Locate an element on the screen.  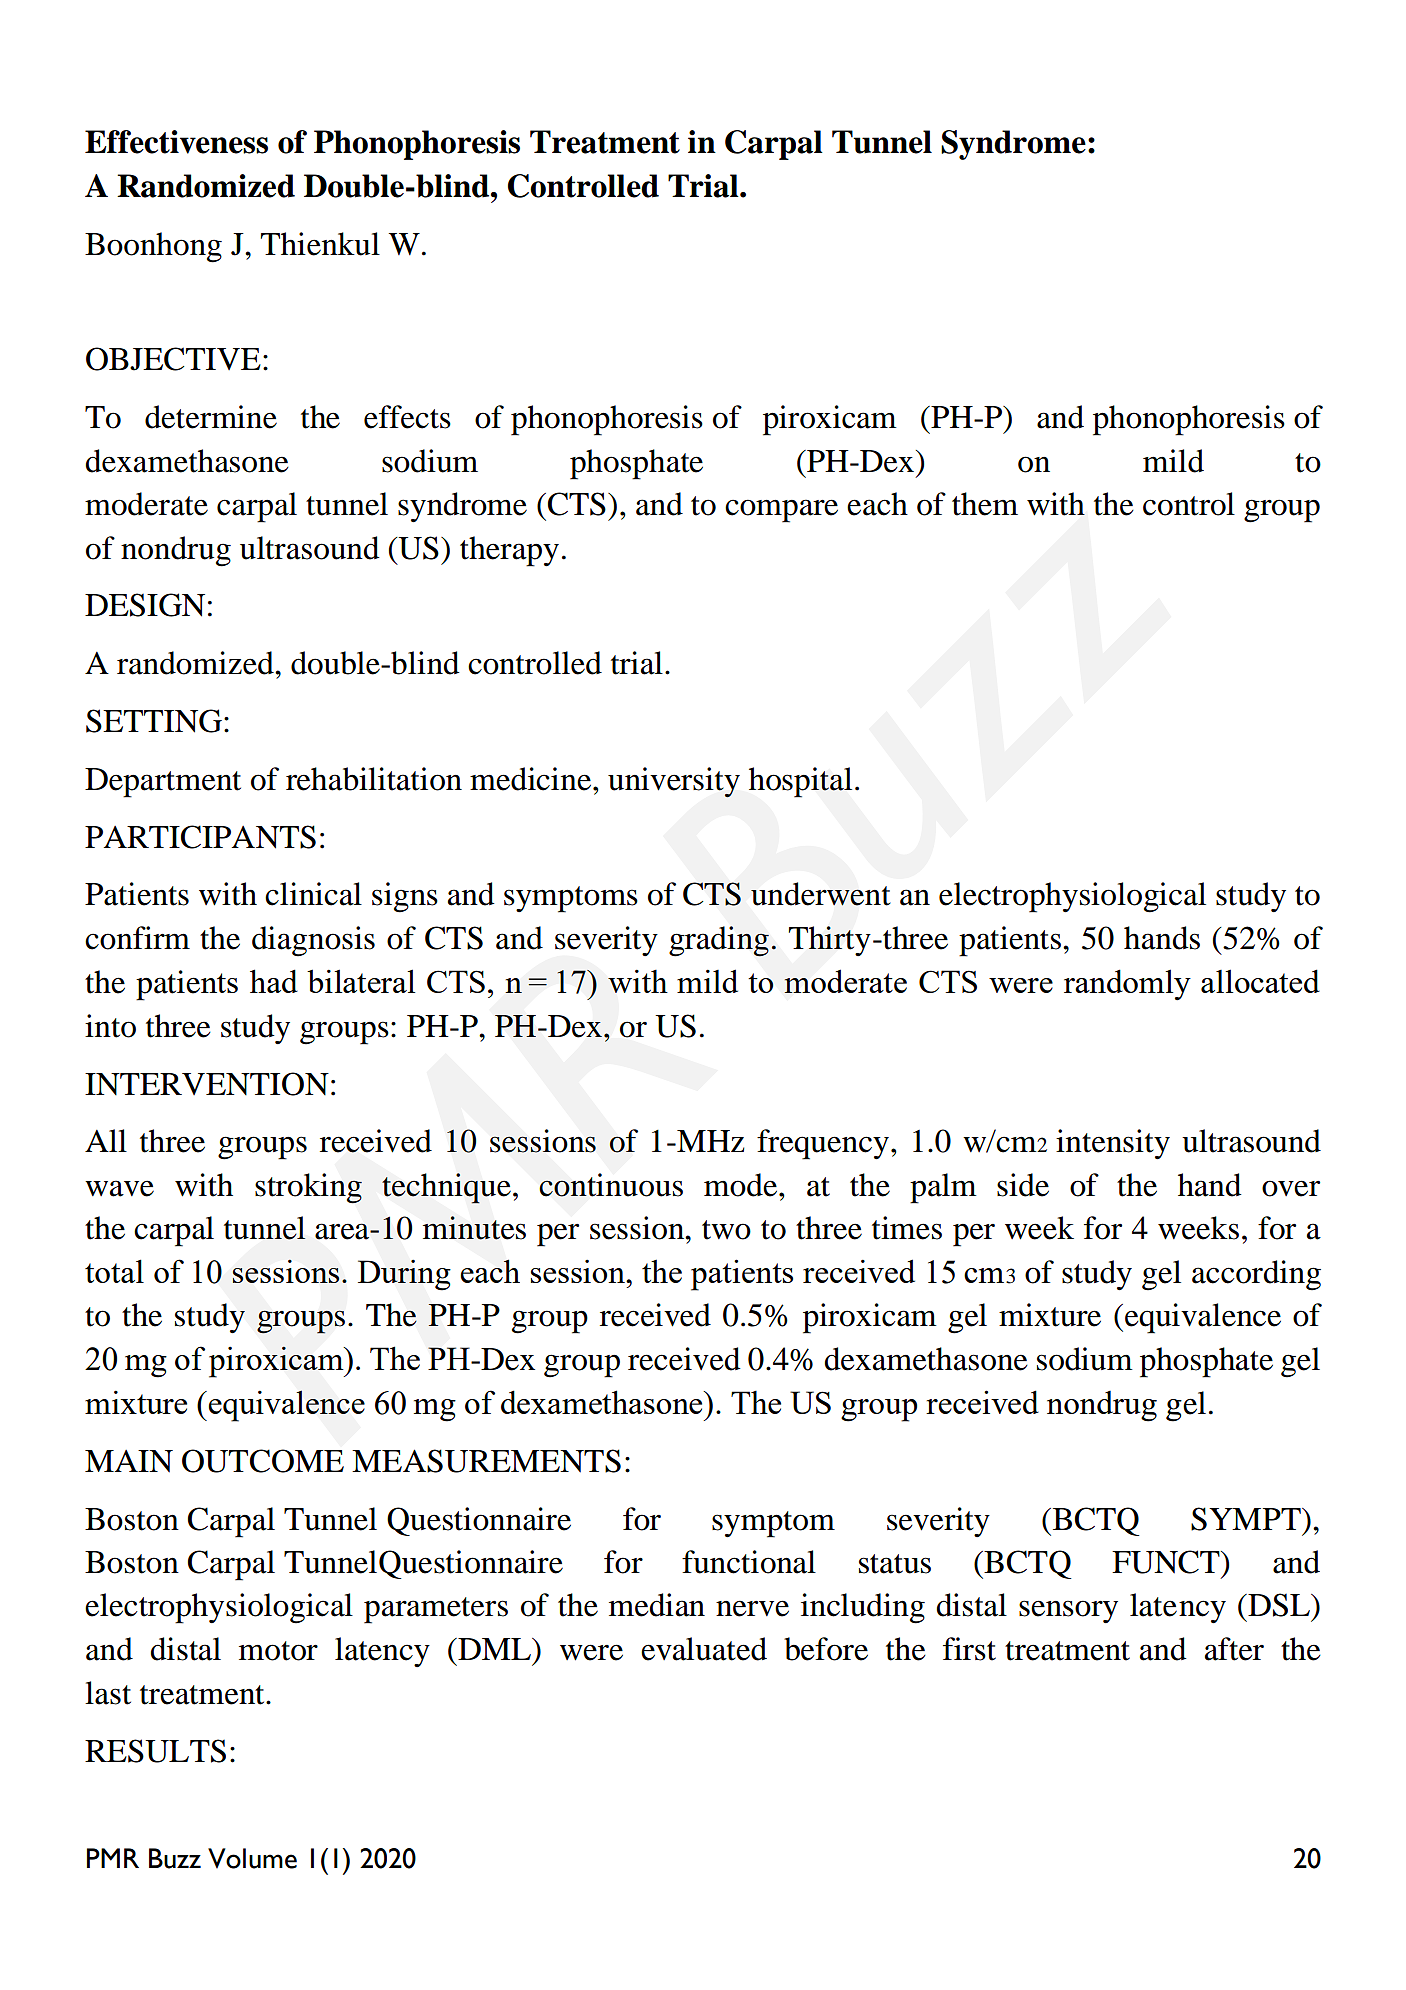
compare is located at coordinates (781, 511).
